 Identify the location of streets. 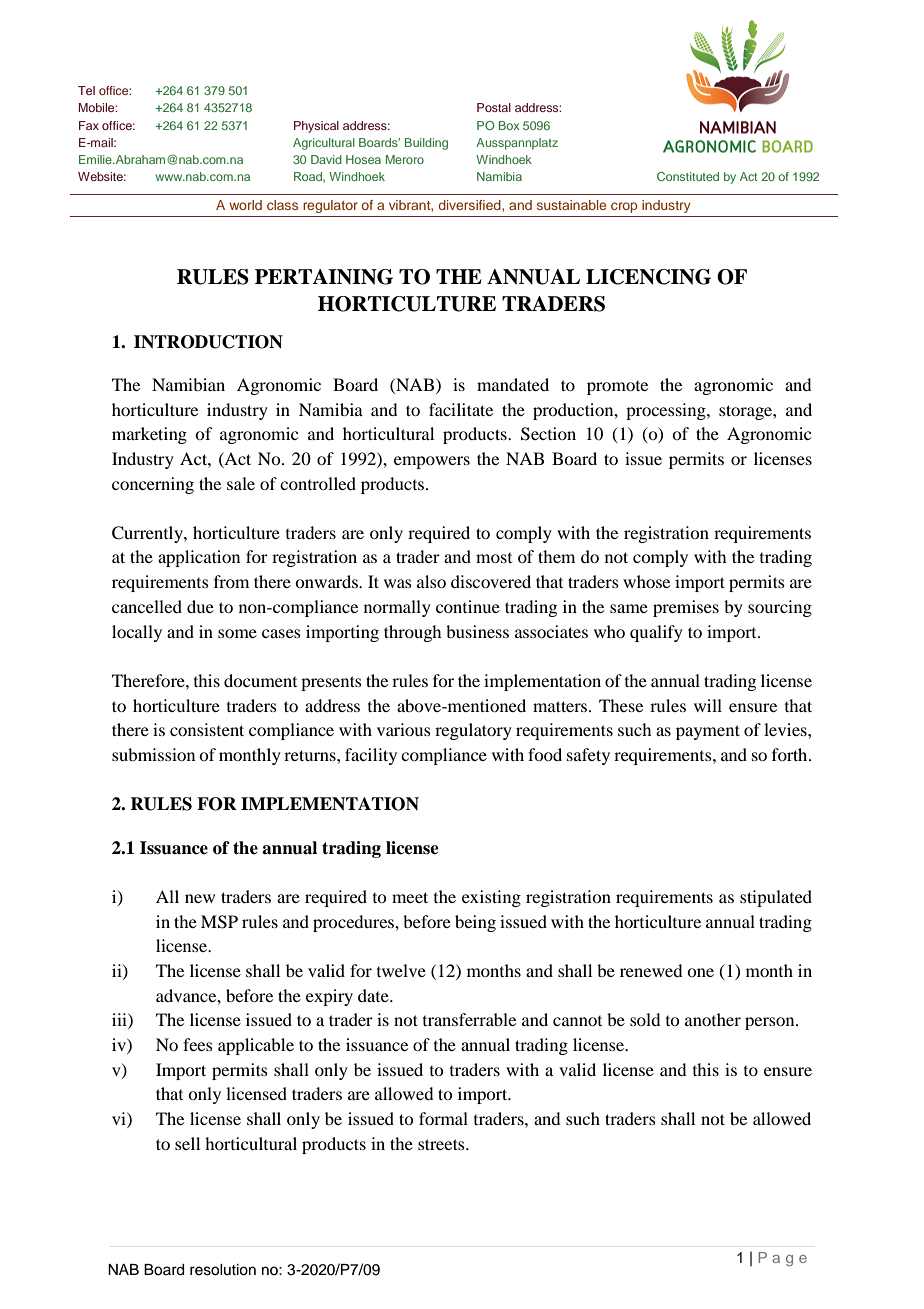
(442, 1144).
